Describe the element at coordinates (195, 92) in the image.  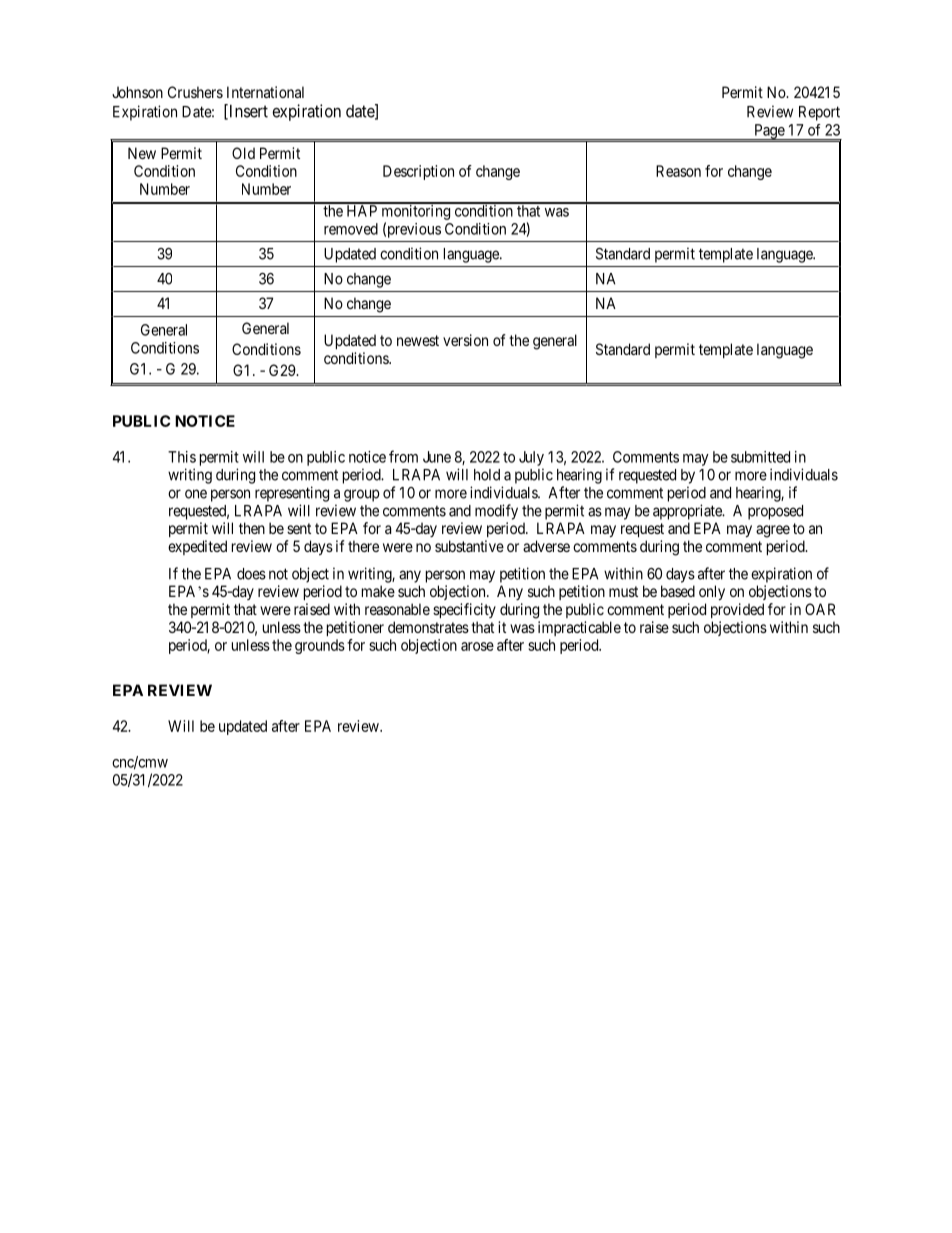
I see `Crushers` at that location.
